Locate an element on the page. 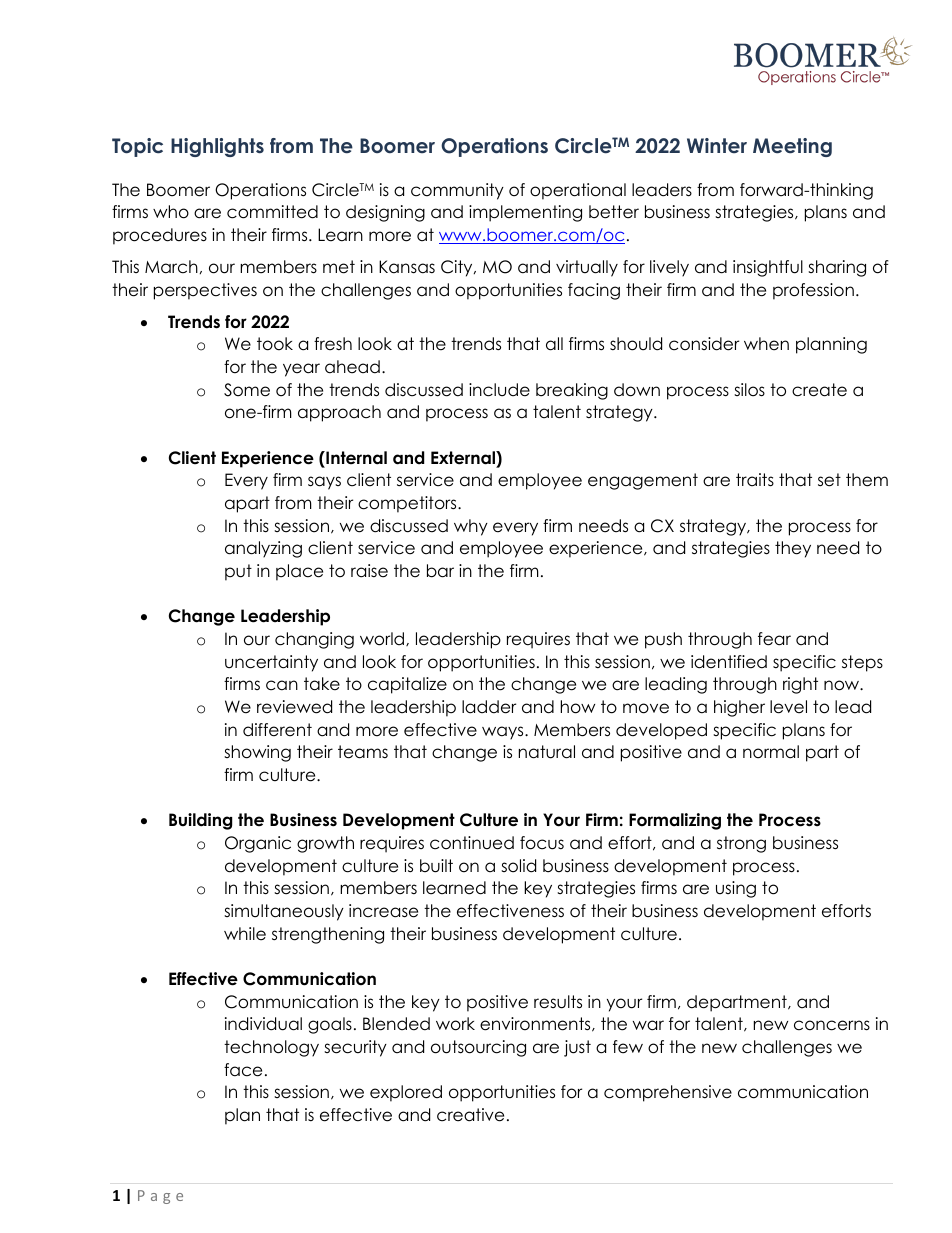 This image has width=952, height=1233. uncertainty is located at coordinates (271, 663).
